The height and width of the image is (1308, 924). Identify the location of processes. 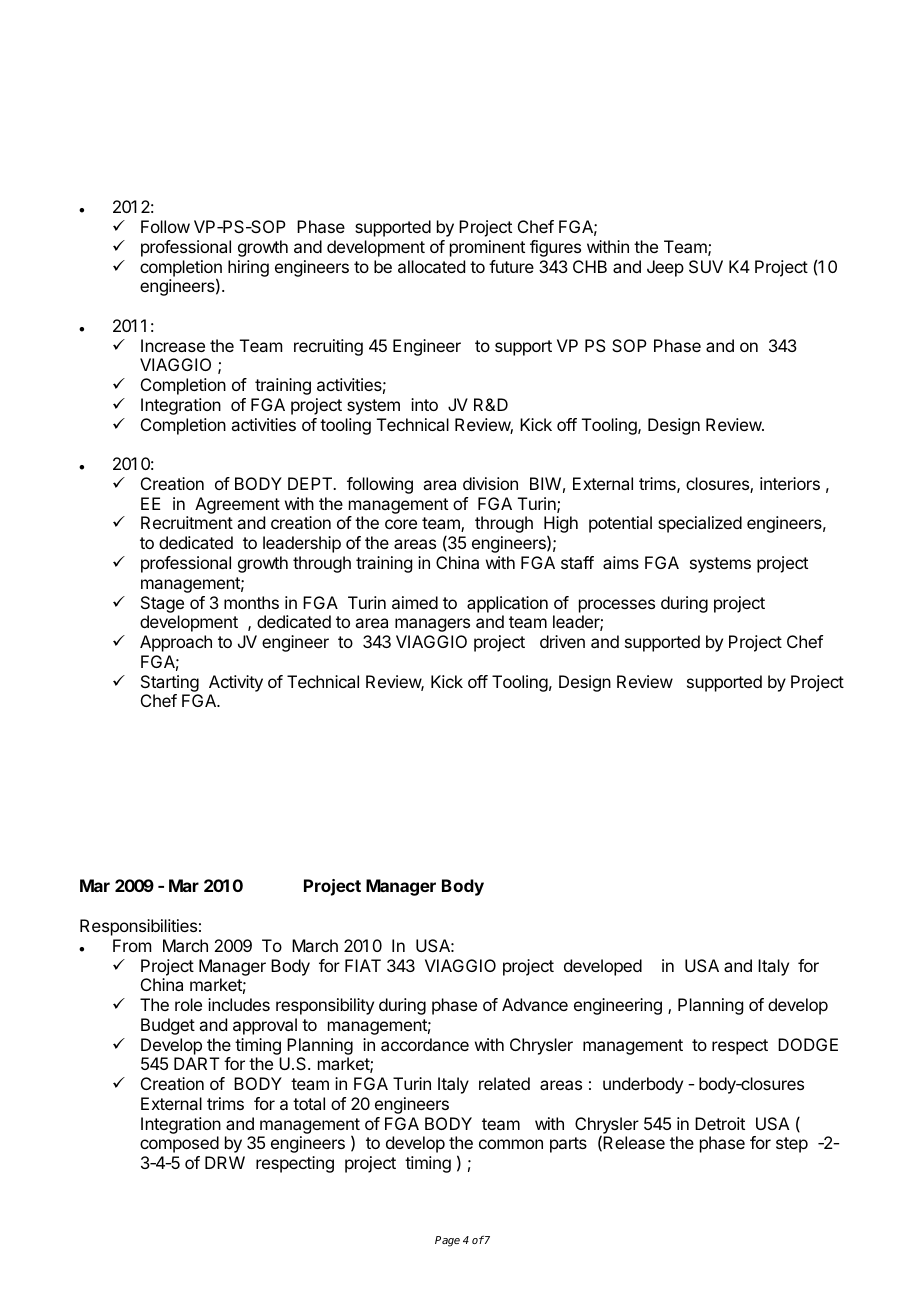
(617, 606).
